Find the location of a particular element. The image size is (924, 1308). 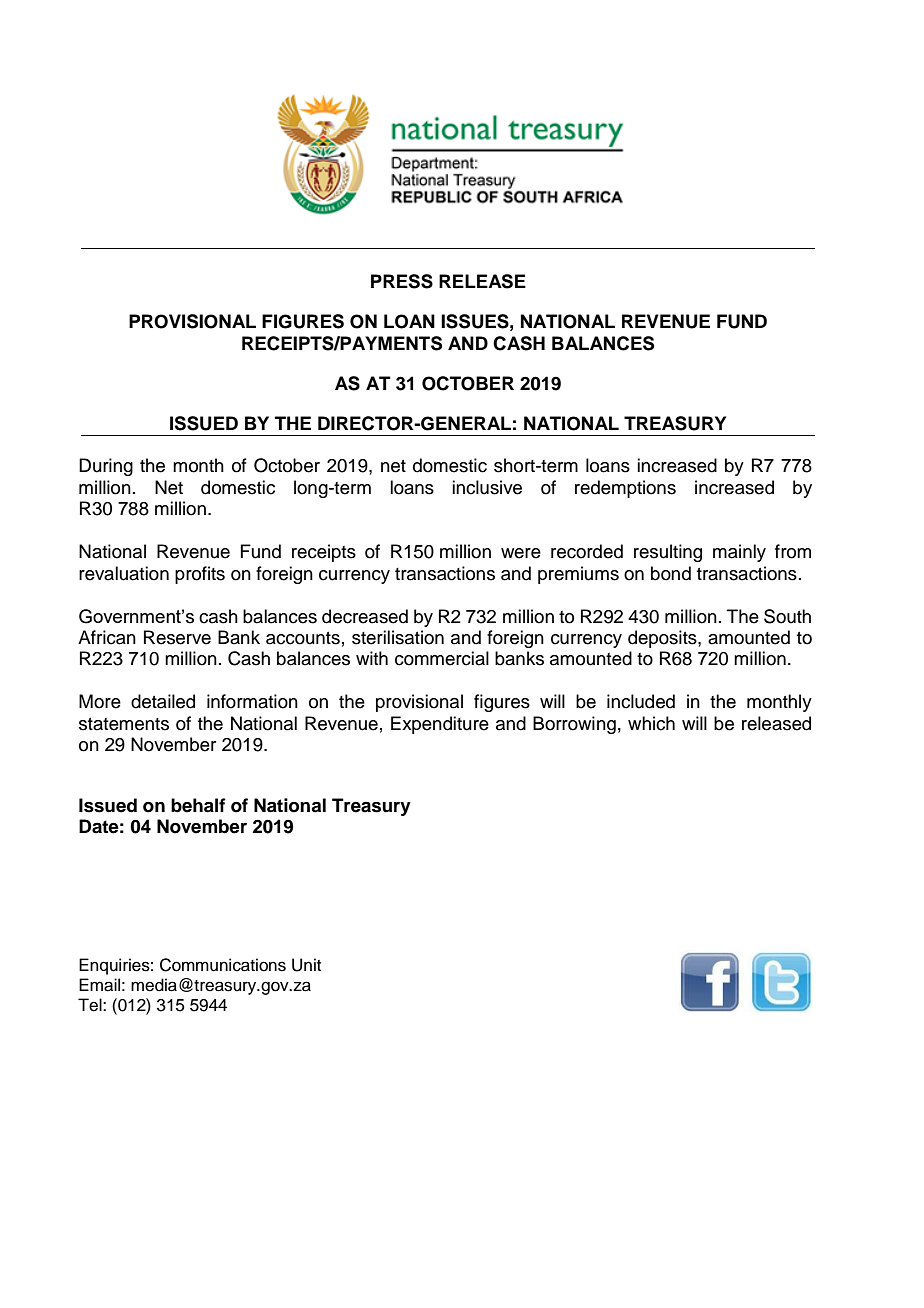

PRESS is located at coordinates (402, 281).
